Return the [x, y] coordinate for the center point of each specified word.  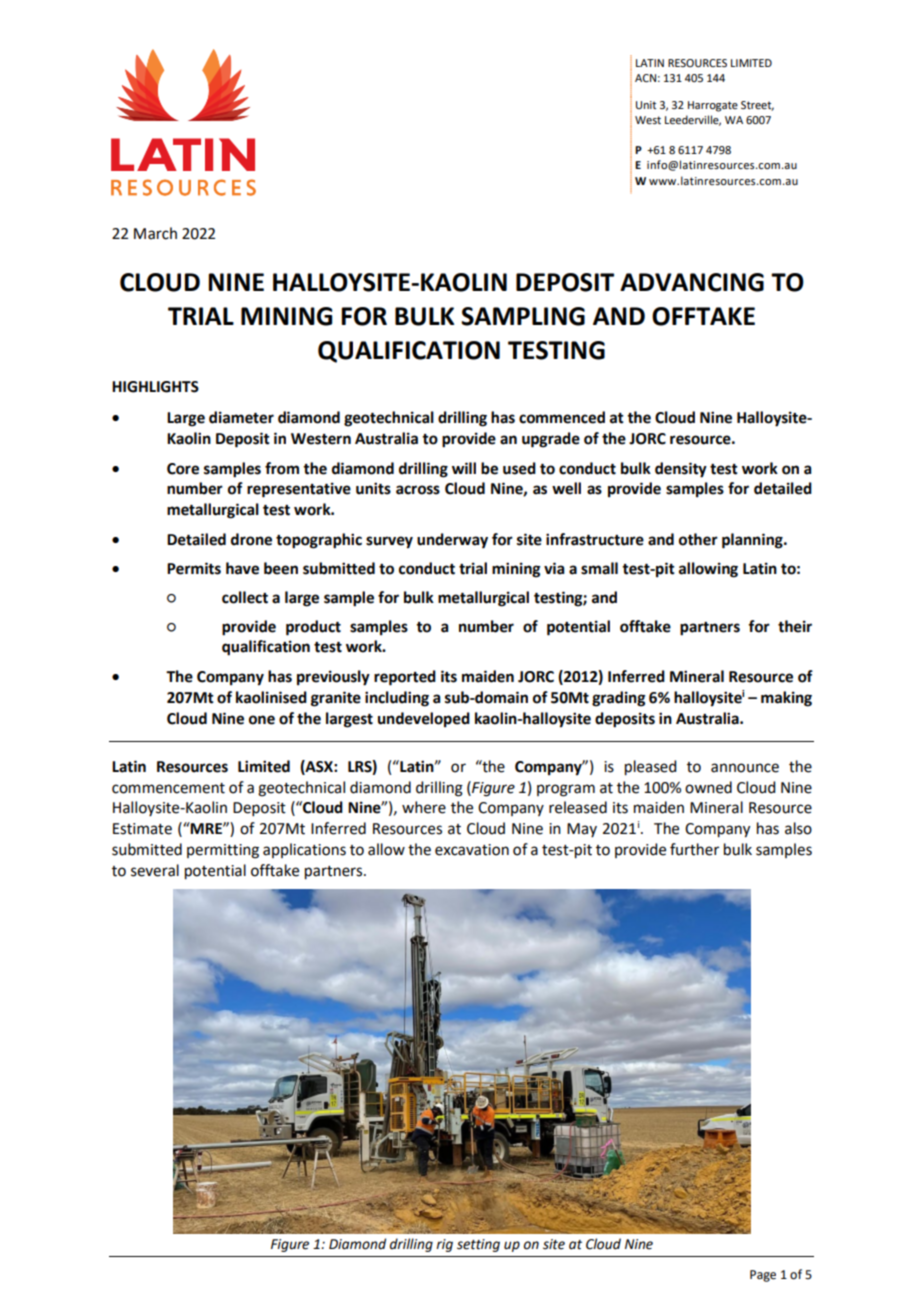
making [786, 699]
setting [478, 1245]
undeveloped [424, 720]
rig [444, 1245]
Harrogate [713, 106]
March [155, 233]
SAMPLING [523, 316]
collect [245, 597]
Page [763, 1276]
